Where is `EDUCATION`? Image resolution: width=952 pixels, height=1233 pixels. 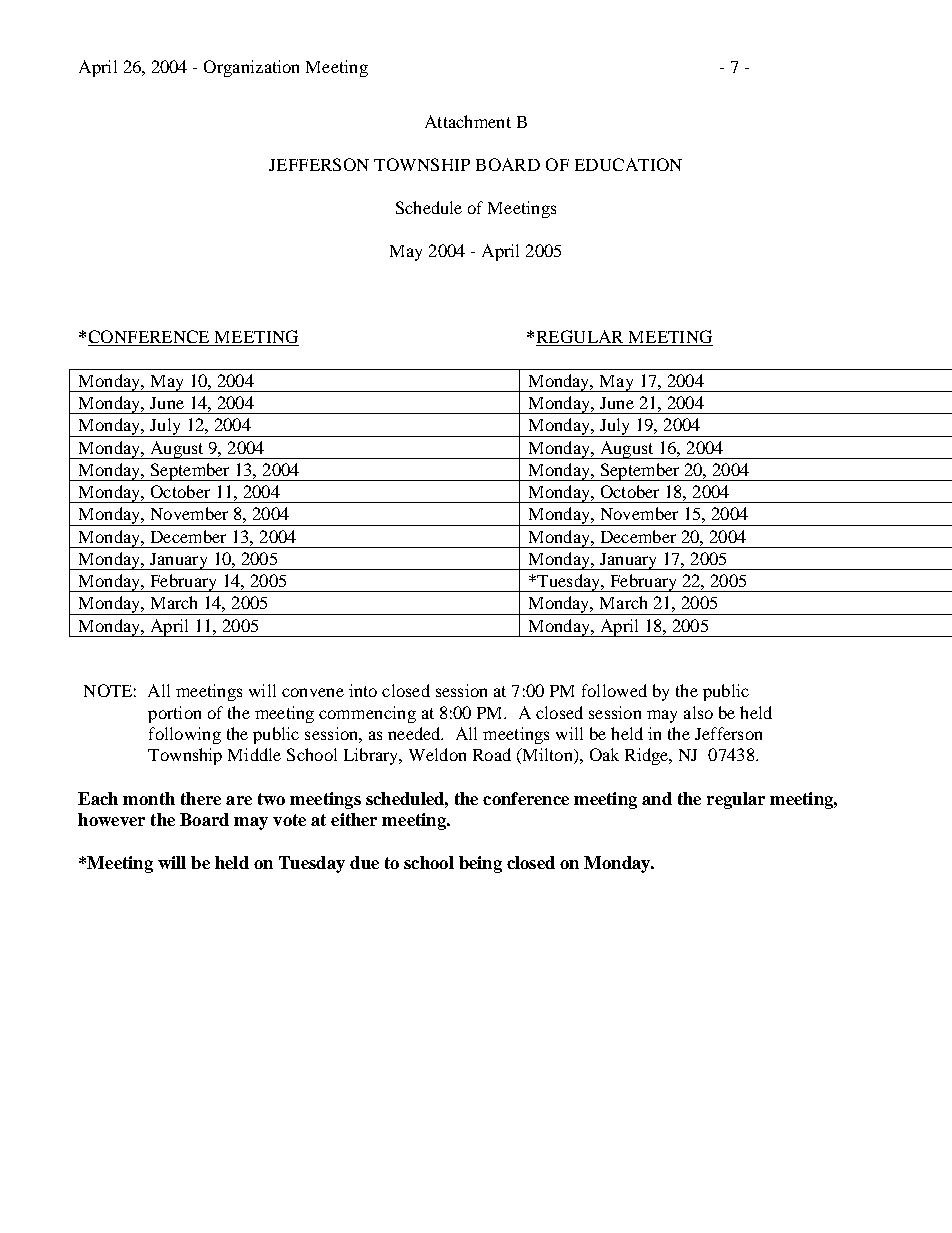
EDUCATION is located at coordinates (628, 164).
